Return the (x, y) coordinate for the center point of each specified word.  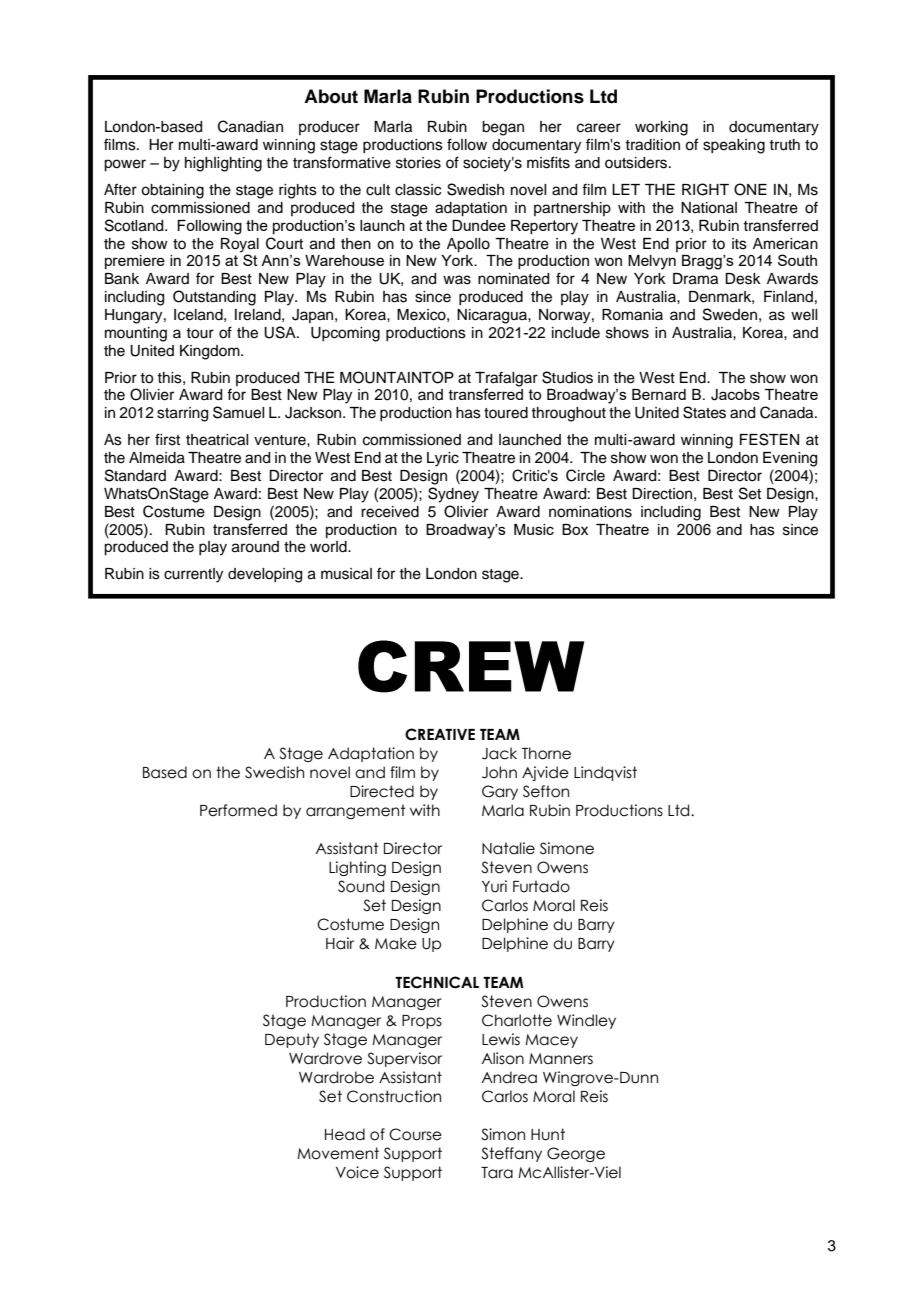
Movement (338, 1153)
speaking (734, 146)
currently (193, 575)
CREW (471, 666)
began (503, 128)
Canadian (250, 126)
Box (575, 529)
